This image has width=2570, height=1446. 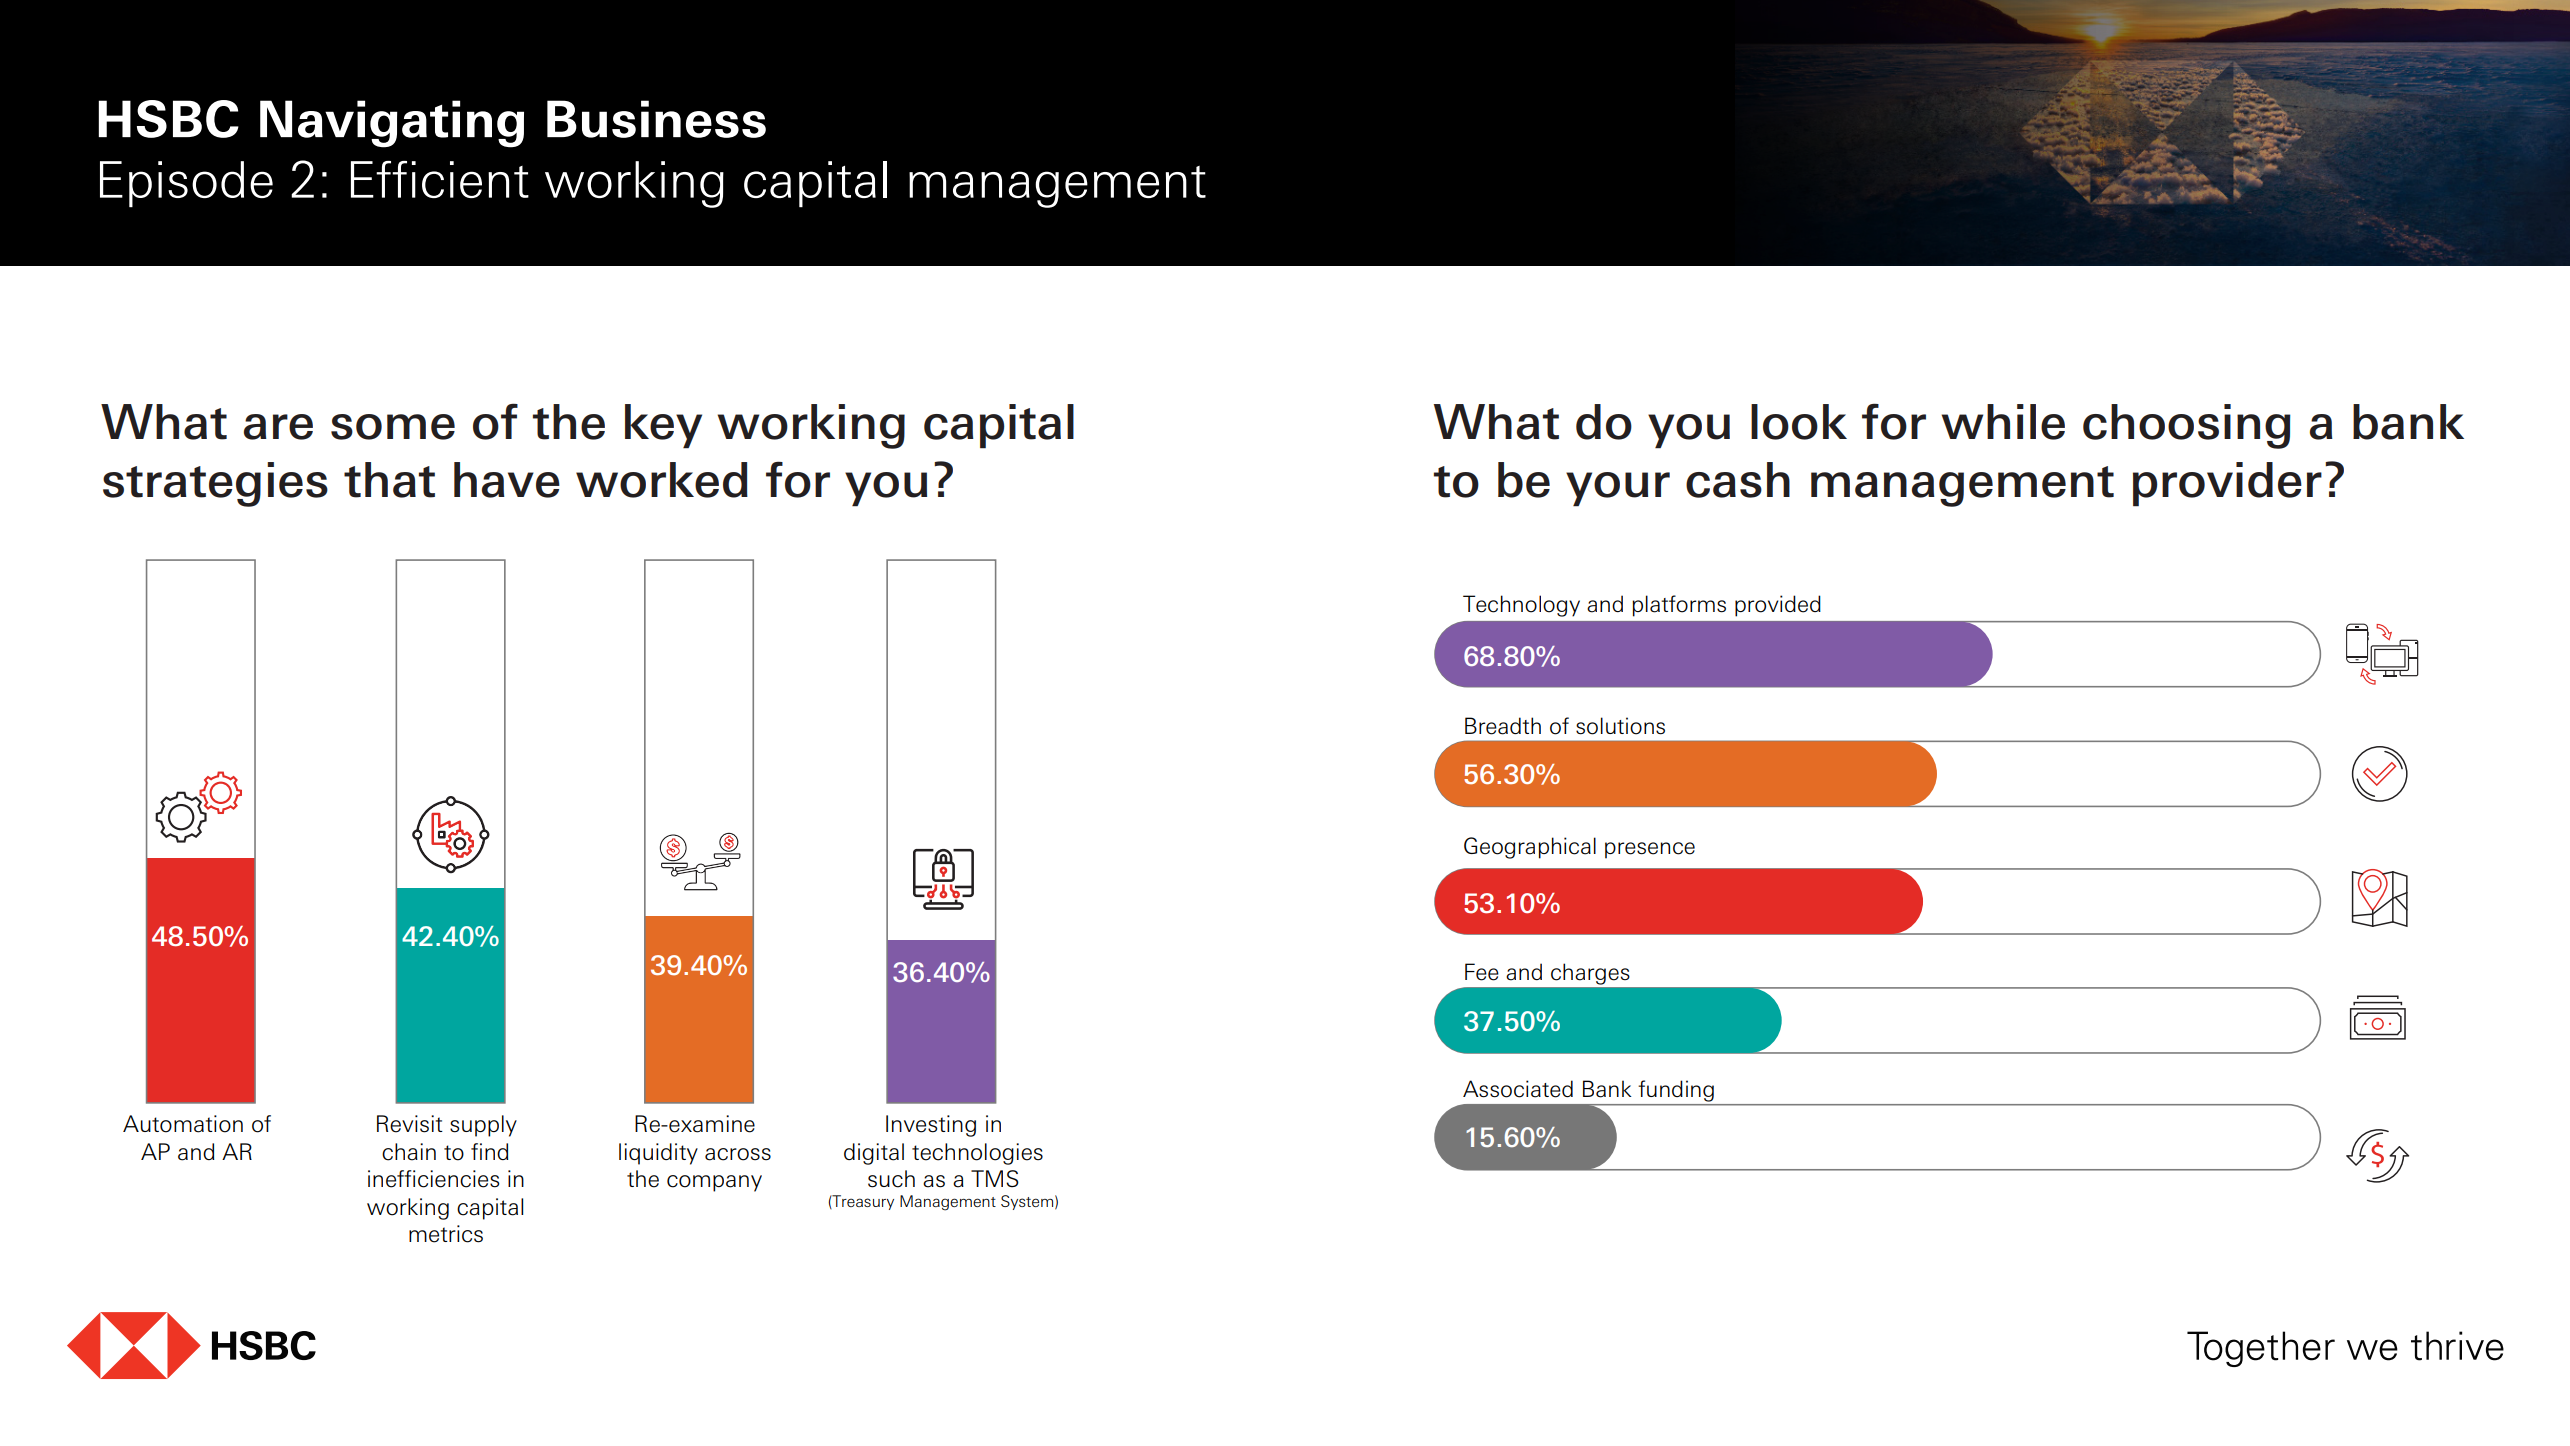 I want to click on provided, so click(x=1778, y=606).
